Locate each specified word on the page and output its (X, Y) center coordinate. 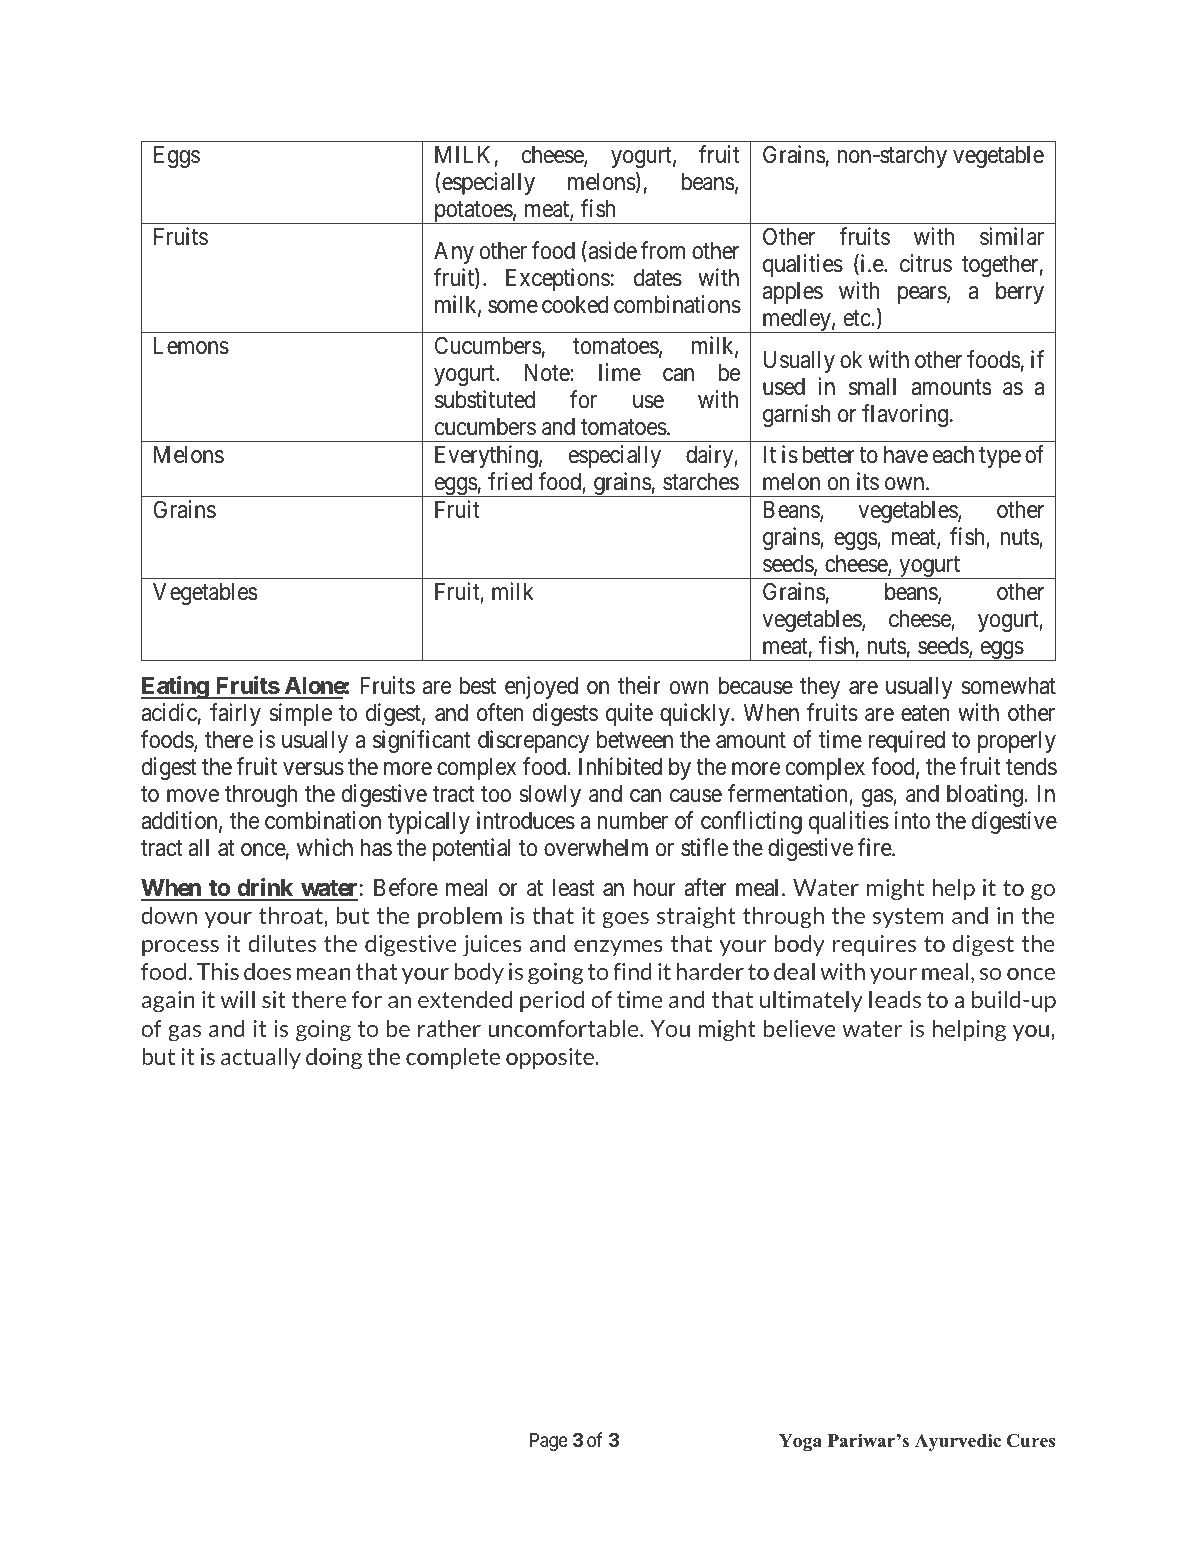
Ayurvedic (958, 1442)
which (325, 847)
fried (510, 481)
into (912, 820)
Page (549, 1442)
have (906, 455)
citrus (926, 263)
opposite (551, 1058)
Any (454, 253)
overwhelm (596, 848)
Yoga (800, 1442)
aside (611, 251)
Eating (175, 687)
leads (895, 999)
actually (261, 1058)
